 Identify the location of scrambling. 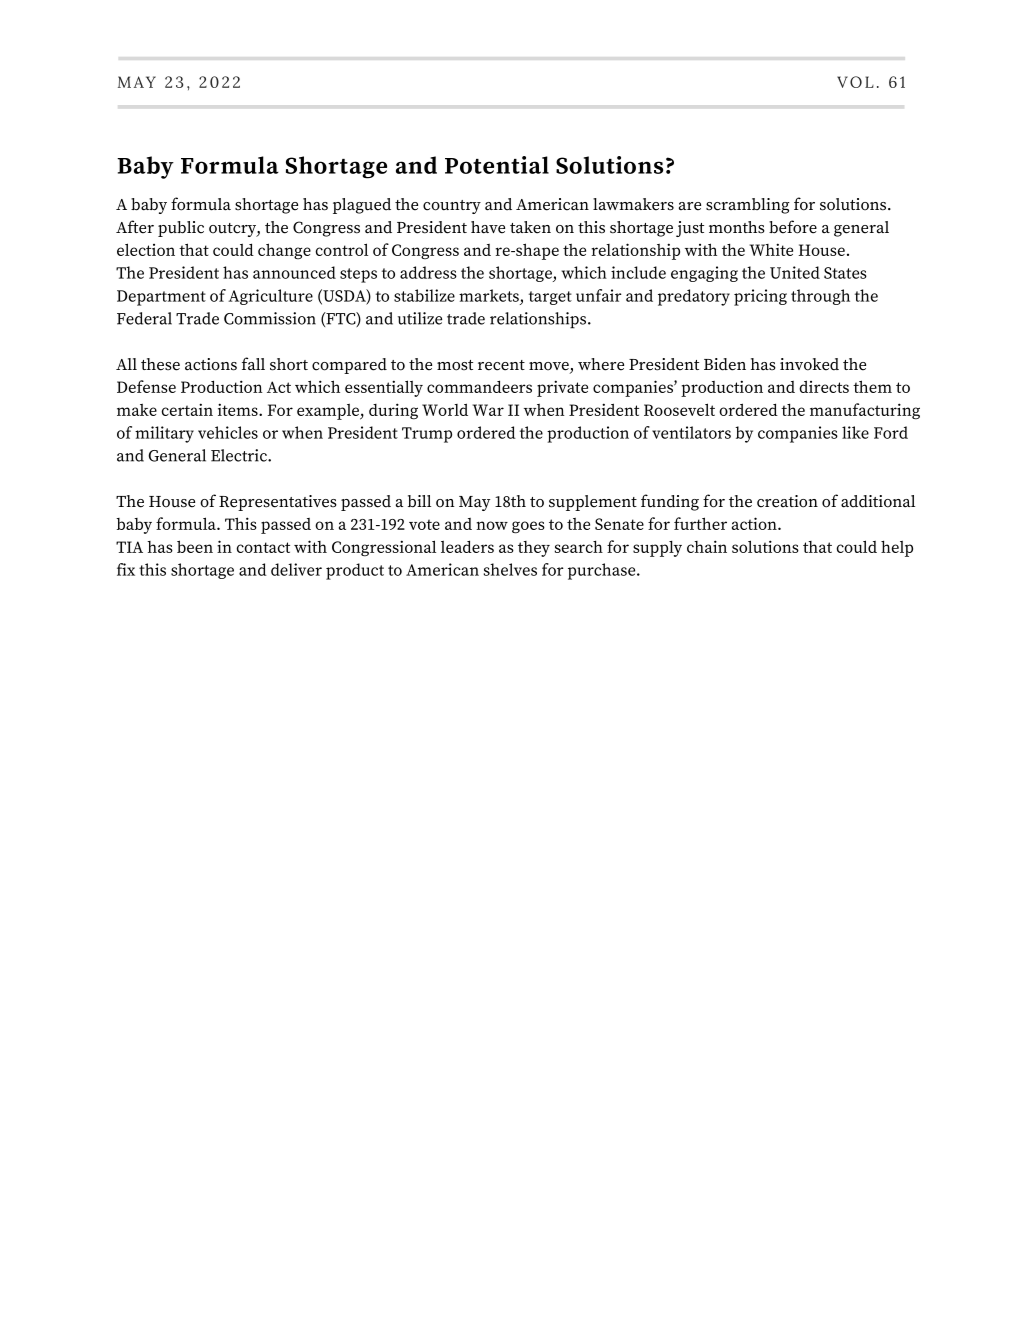
(748, 206).
